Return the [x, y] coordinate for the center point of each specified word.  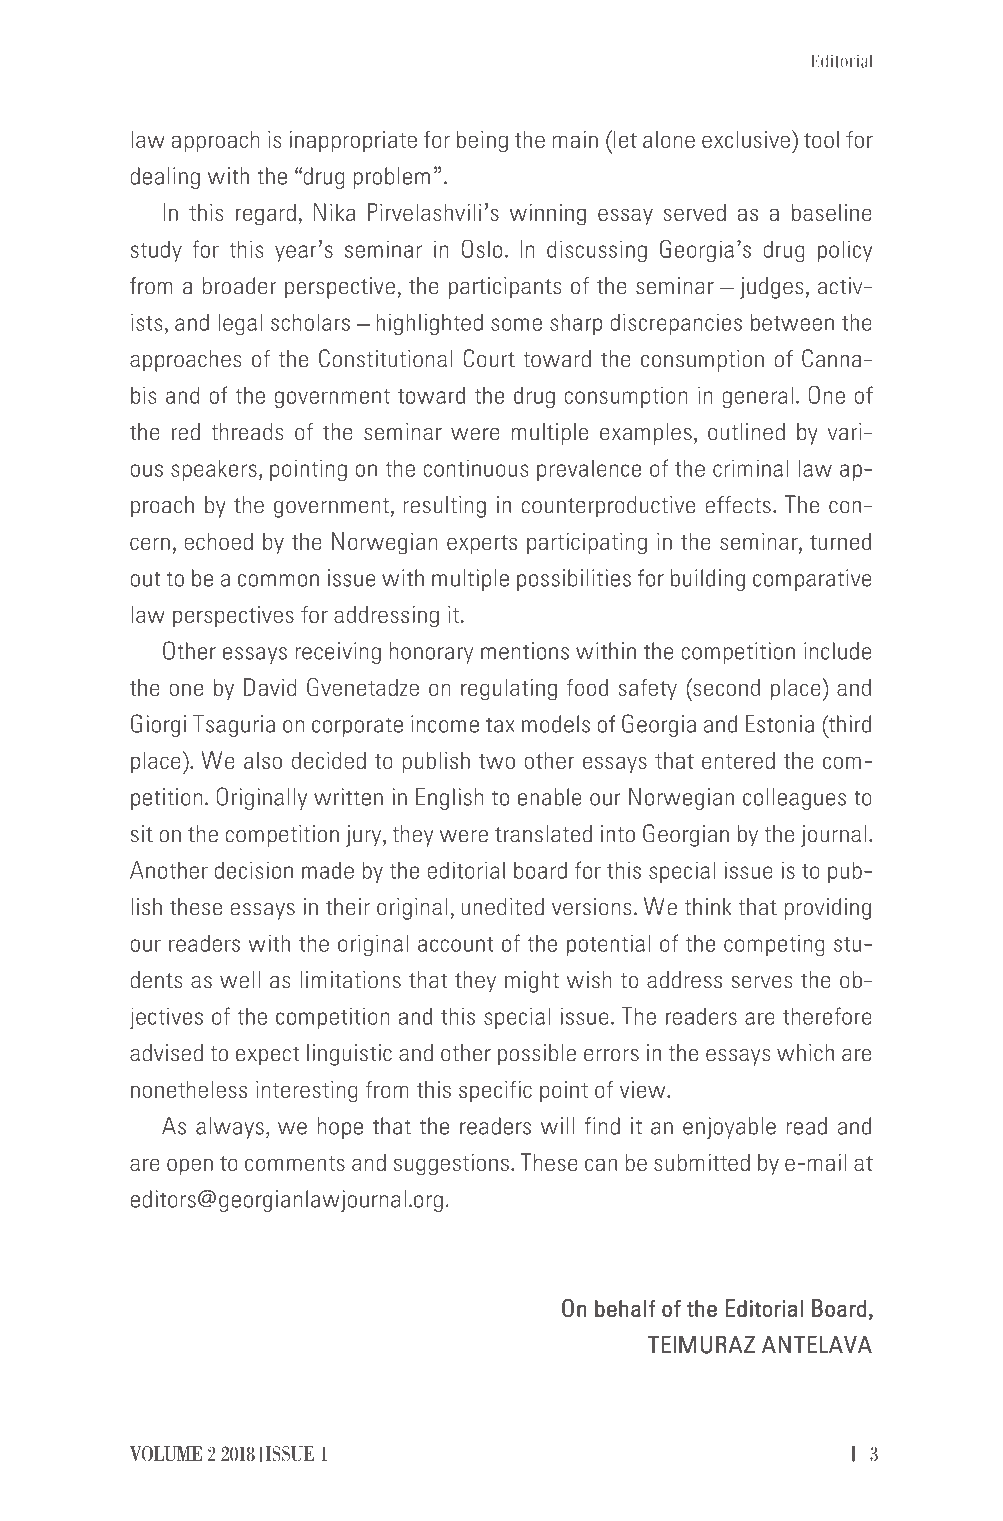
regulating [509, 690]
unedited [502, 907]
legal [240, 324]
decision [254, 870]
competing [774, 945]
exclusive [746, 139]
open [190, 1167]
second [725, 687]
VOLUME [165, 1454]
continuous [476, 468]
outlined [746, 432]
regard [266, 215]
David [270, 687]
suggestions [451, 1165]
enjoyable [729, 1128]
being [482, 142]
